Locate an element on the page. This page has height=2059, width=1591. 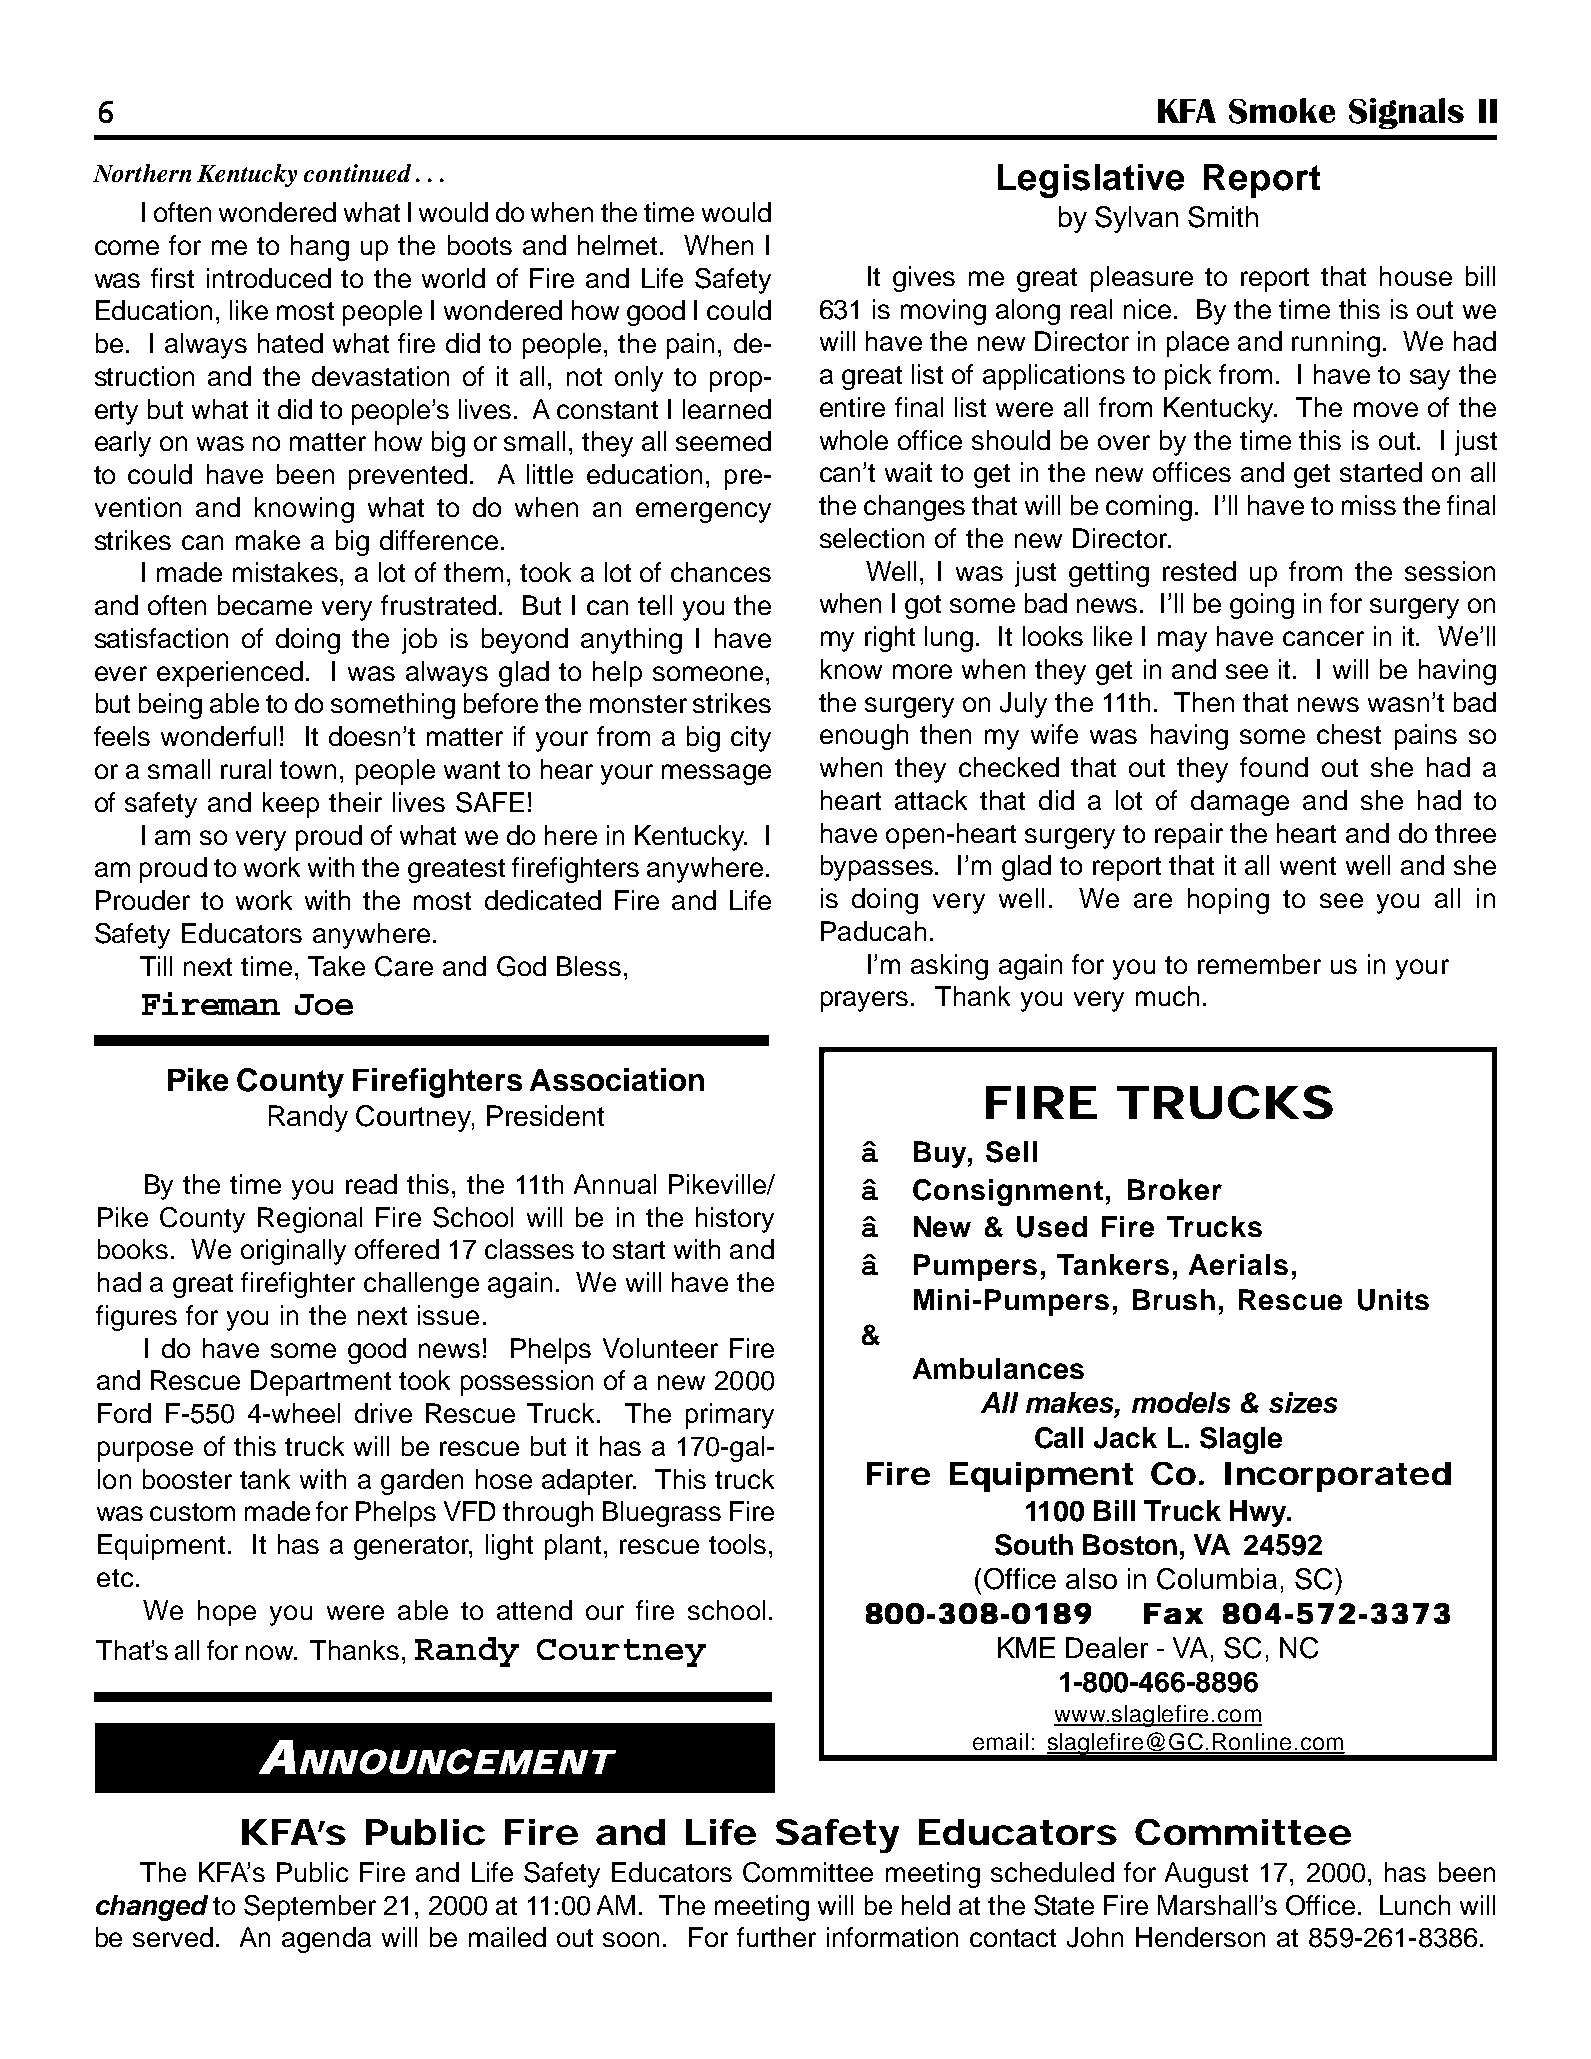
primary is located at coordinates (730, 1416).
